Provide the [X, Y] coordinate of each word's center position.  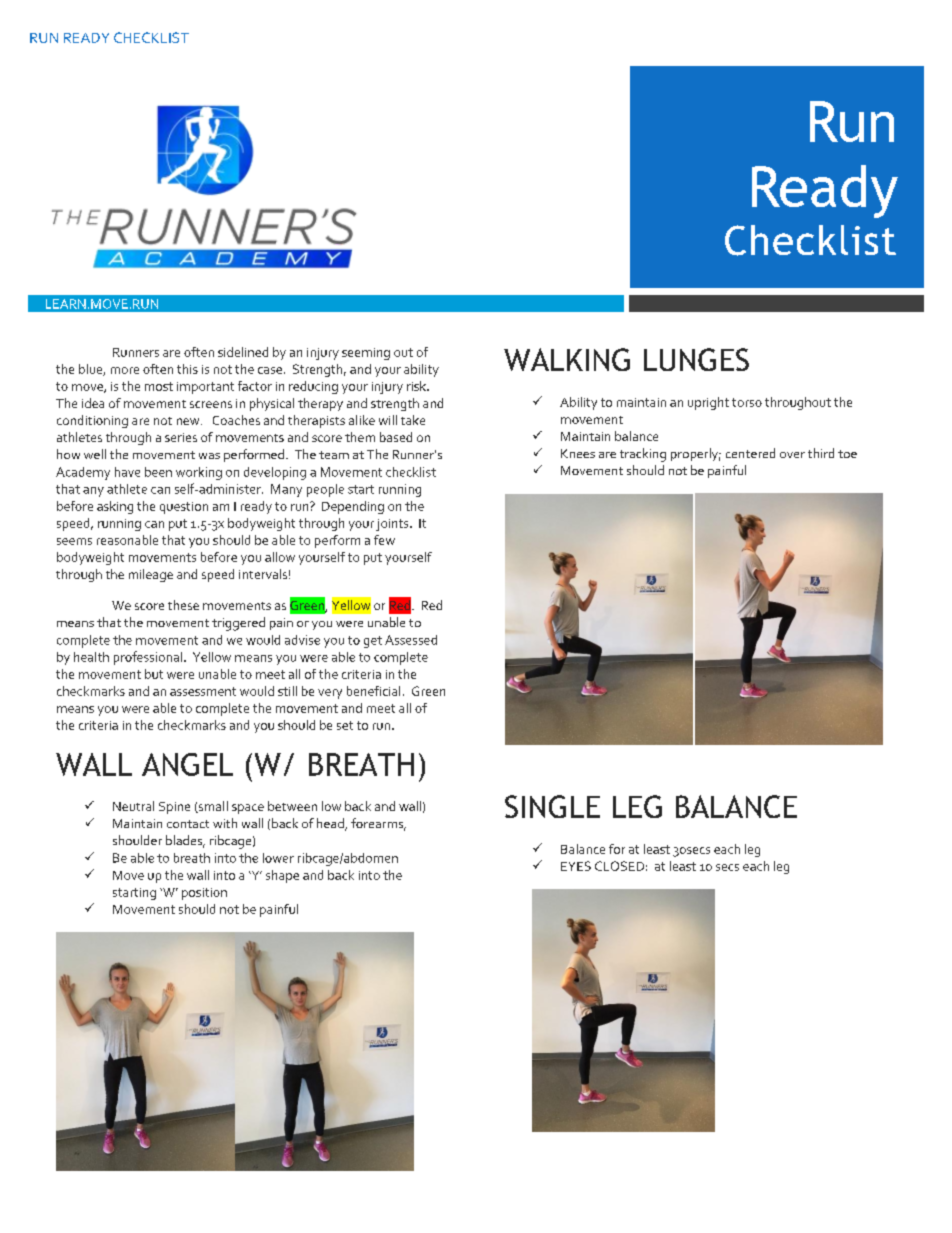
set [345, 725]
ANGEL [187, 764]
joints [393, 525]
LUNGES [696, 359]
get [373, 642]
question [184, 508]
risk [417, 386]
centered [750, 453]
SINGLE [552, 806]
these [183, 605]
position [204, 894]
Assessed [411, 640]
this [187, 369]
